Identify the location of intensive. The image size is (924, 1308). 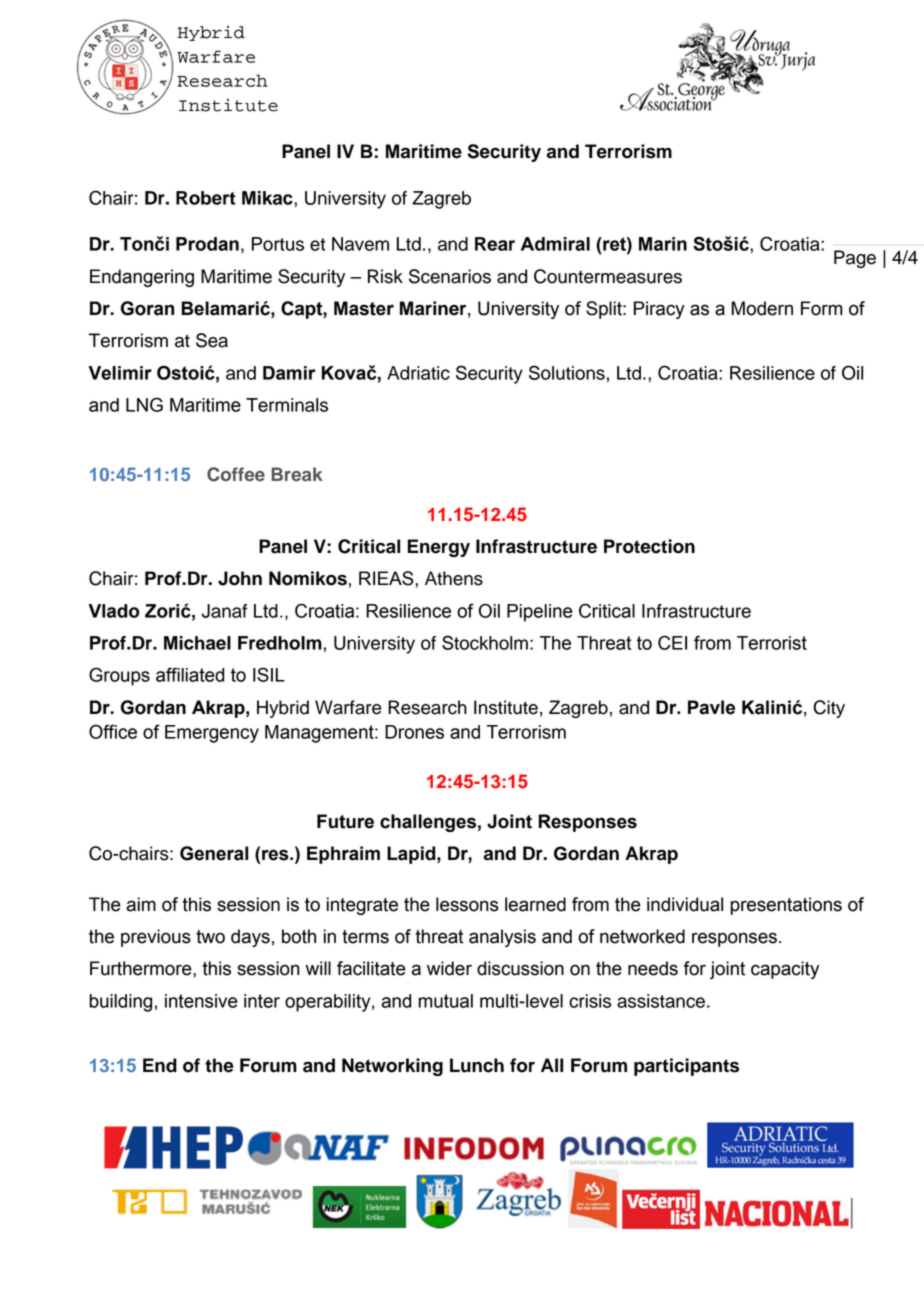
(201, 1001).
